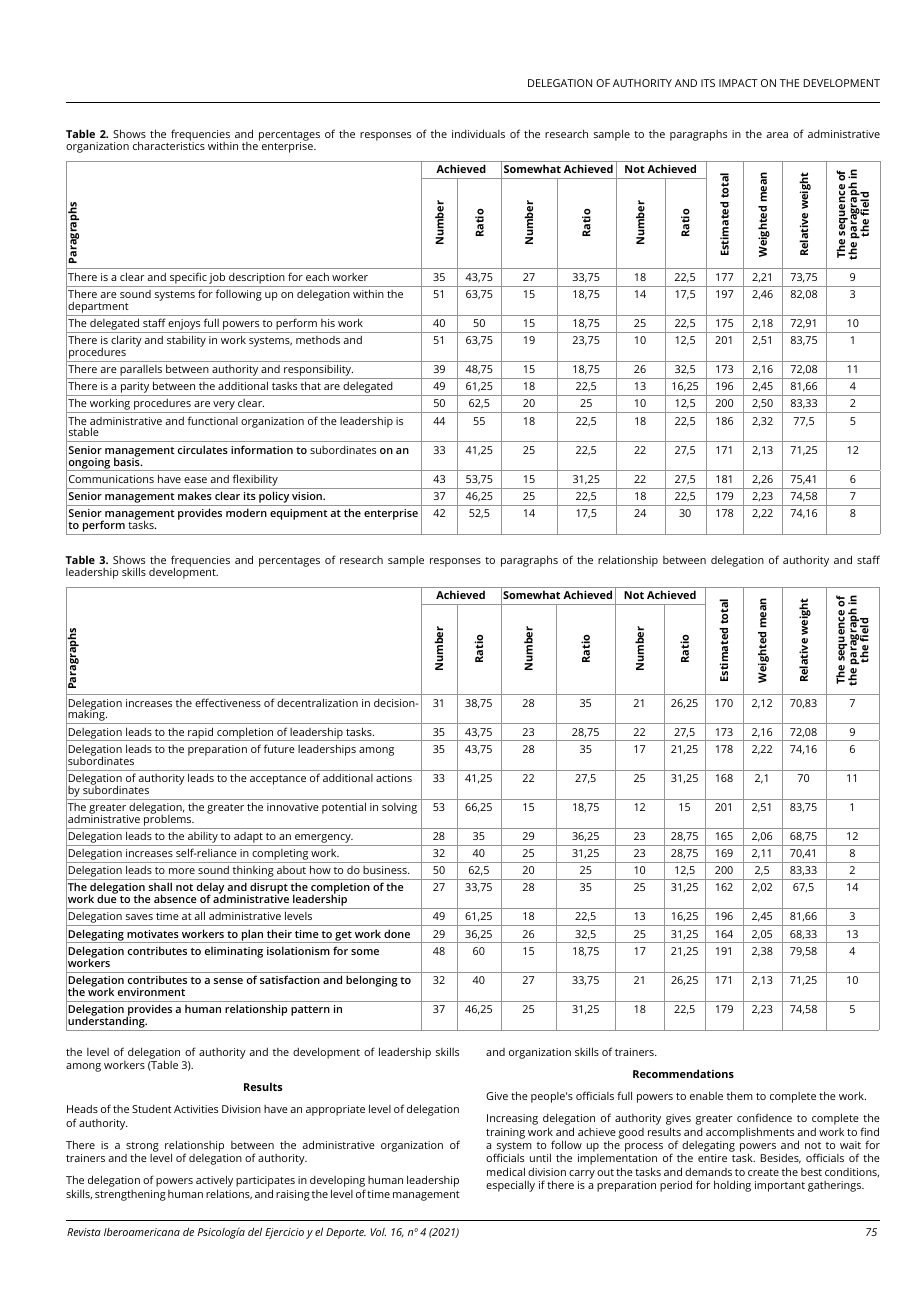 This screenshot has width=924, height=1308. What do you see at coordinates (510, 1186) in the screenshot?
I see `especially` at bounding box center [510, 1186].
